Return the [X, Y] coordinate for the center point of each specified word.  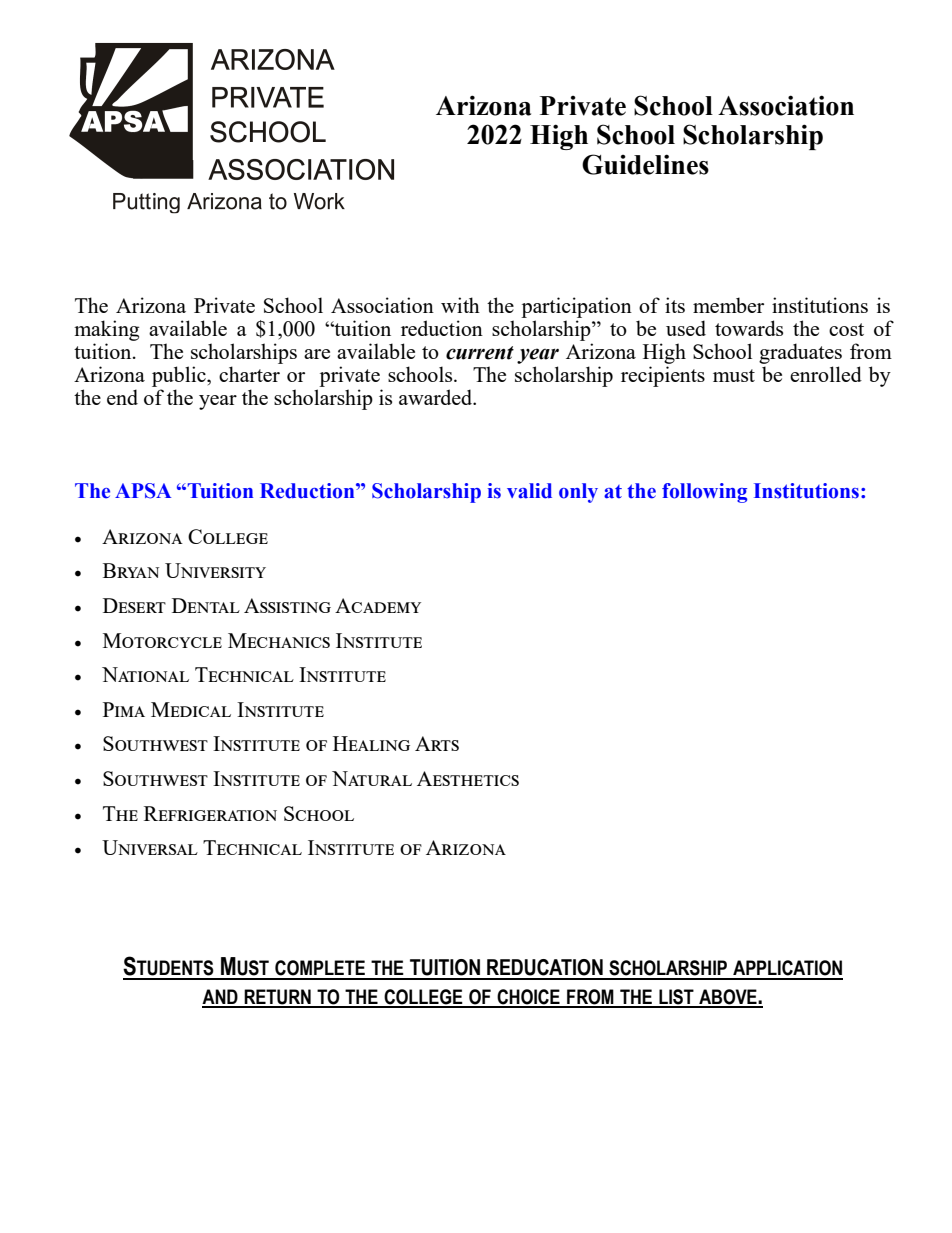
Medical [191, 709]
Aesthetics [468, 778]
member [728, 305]
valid [529, 491]
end [122, 397]
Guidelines [645, 164]
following [704, 493]
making [106, 332]
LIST [676, 998]
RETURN [278, 998]
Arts [437, 743]
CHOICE [528, 998]
